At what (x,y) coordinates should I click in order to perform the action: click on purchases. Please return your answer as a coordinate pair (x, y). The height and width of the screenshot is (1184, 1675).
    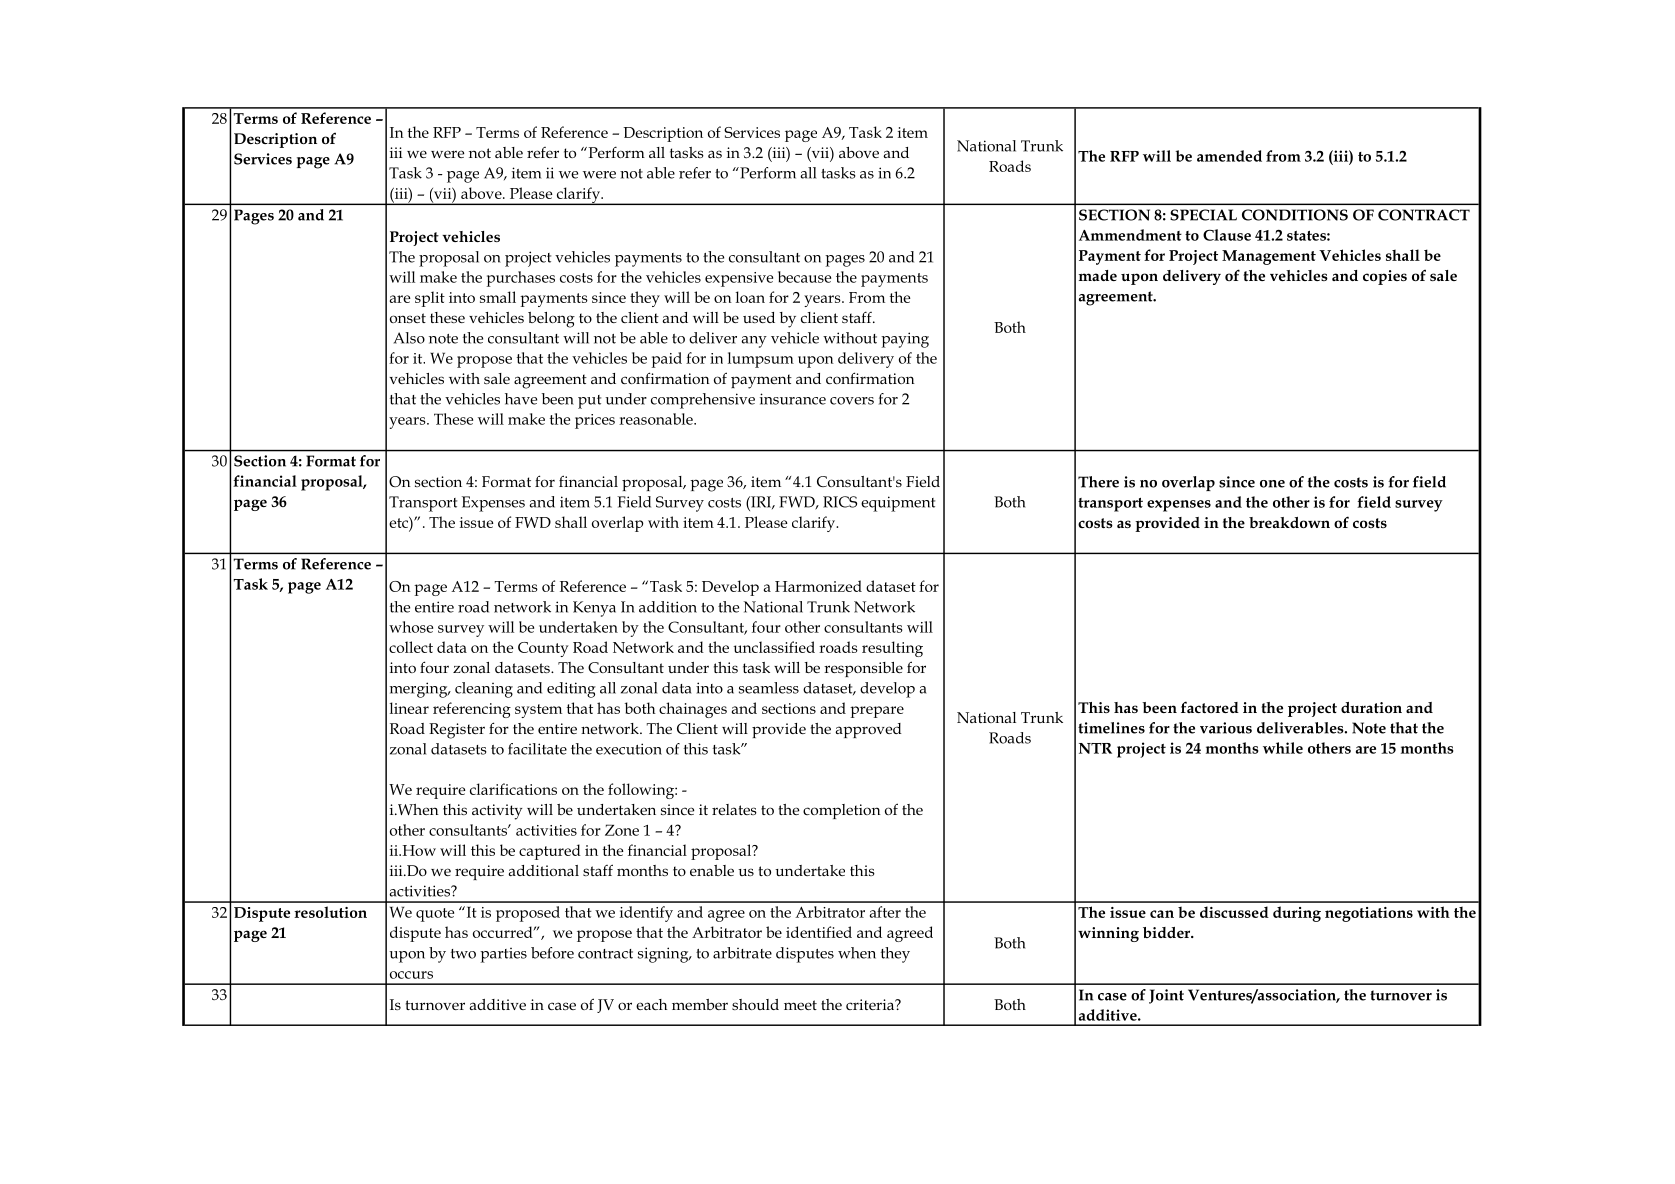
    Looking at the image, I should click on (521, 279).
